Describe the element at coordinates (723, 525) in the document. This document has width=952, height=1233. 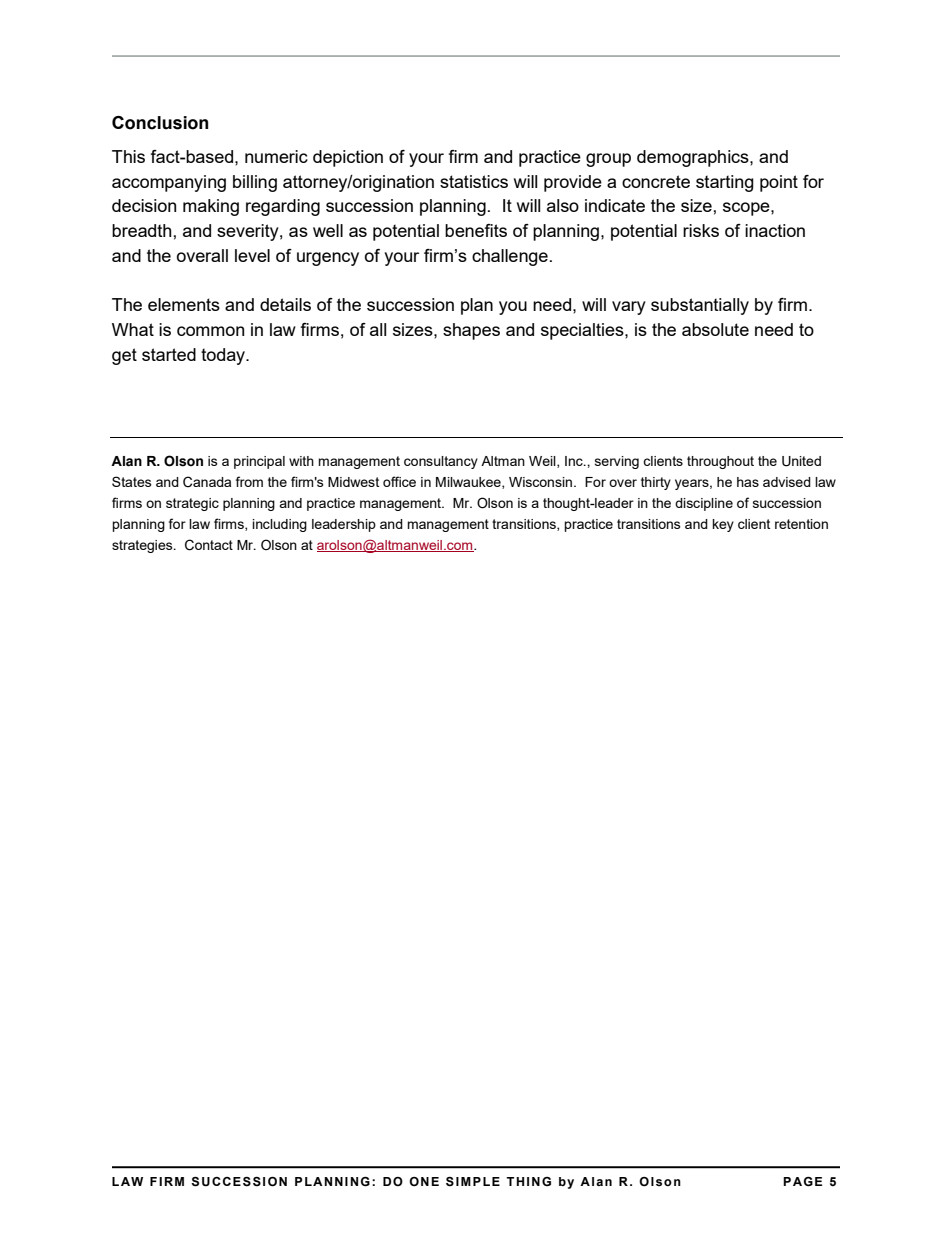
I see `key` at that location.
